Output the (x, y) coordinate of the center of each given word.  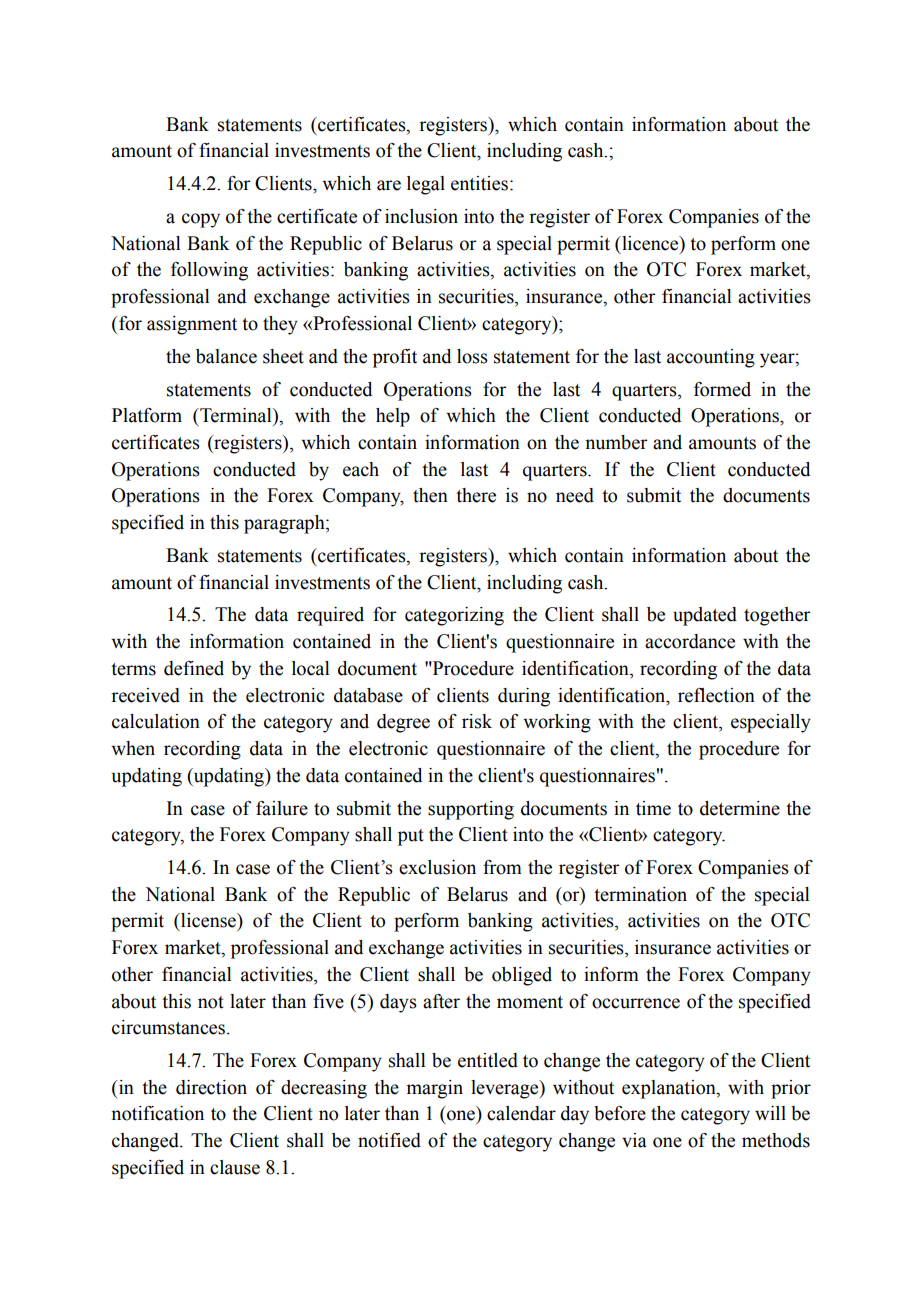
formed (722, 389)
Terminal (236, 415)
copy (201, 220)
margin (435, 1089)
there (476, 495)
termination (640, 894)
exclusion (437, 867)
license (208, 920)
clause (235, 1167)
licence (650, 243)
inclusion (421, 216)
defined (194, 668)
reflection (716, 695)
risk (477, 721)
